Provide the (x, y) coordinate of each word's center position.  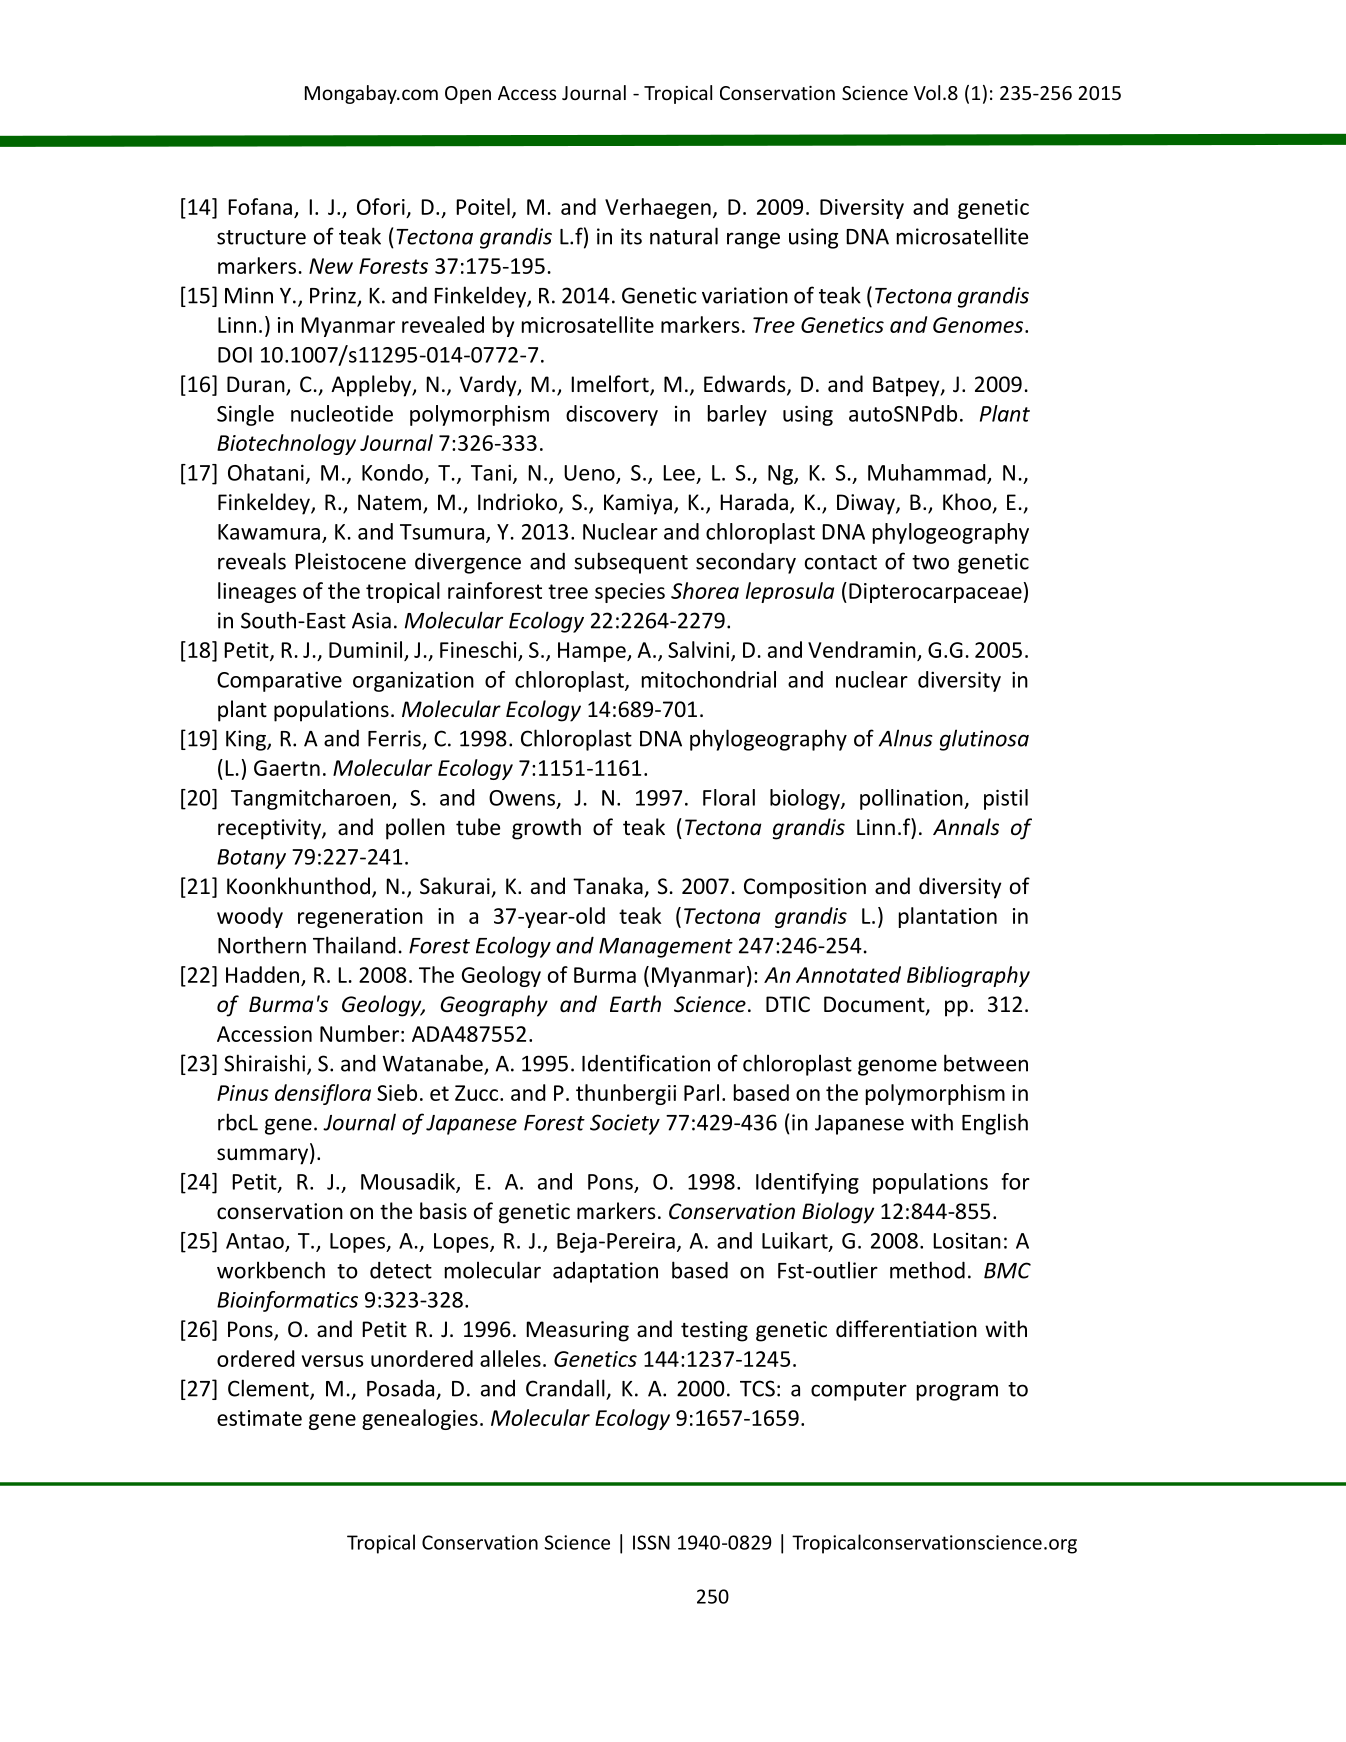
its (631, 236)
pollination (912, 799)
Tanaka (608, 885)
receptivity (270, 829)
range (753, 240)
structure (261, 237)
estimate (259, 1418)
